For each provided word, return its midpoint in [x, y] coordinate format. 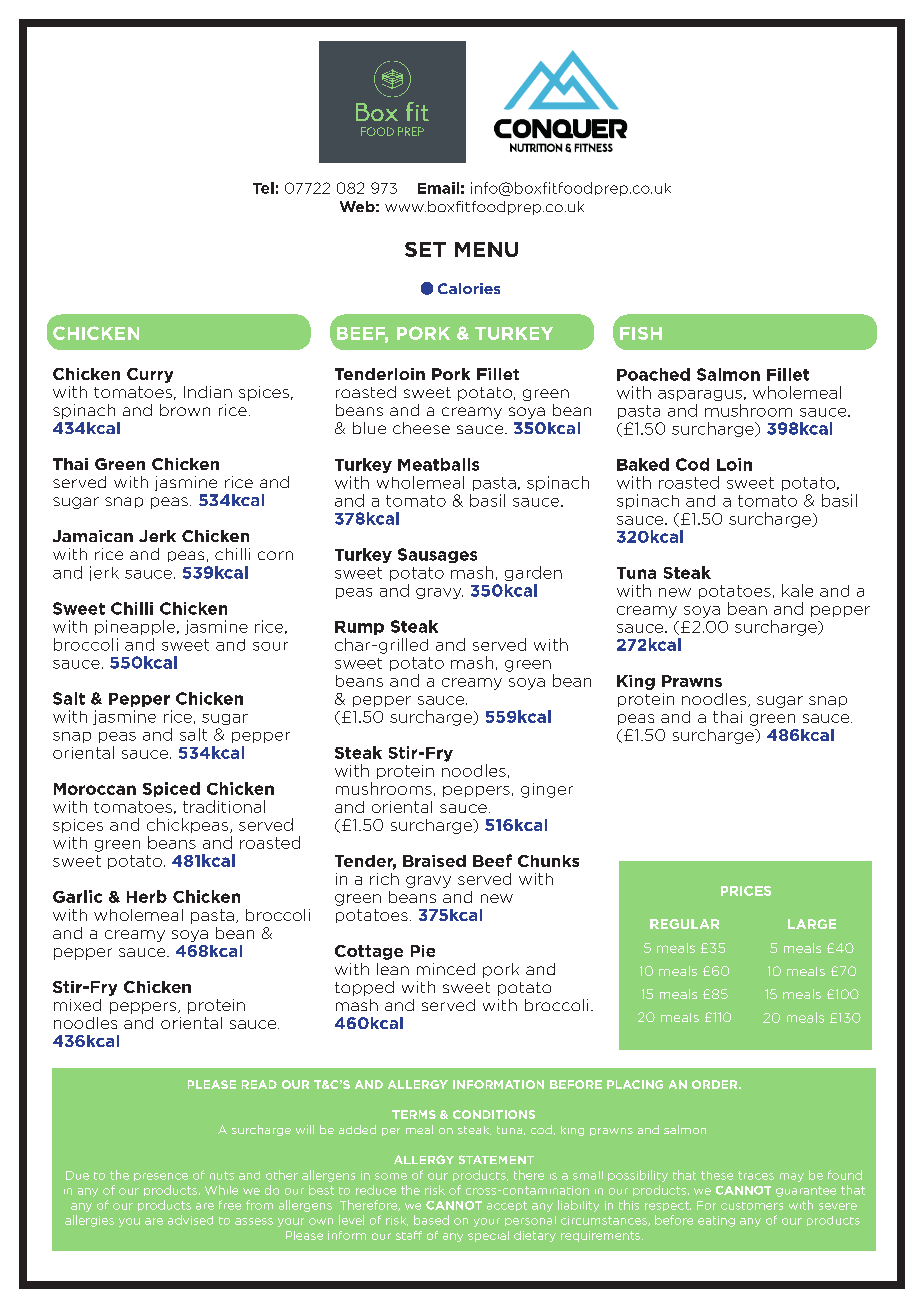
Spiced [171, 789]
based [431, 1220]
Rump [359, 628]
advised [190, 1220]
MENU [486, 249]
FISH [641, 333]
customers [752, 1206]
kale [797, 590]
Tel [263, 188]
